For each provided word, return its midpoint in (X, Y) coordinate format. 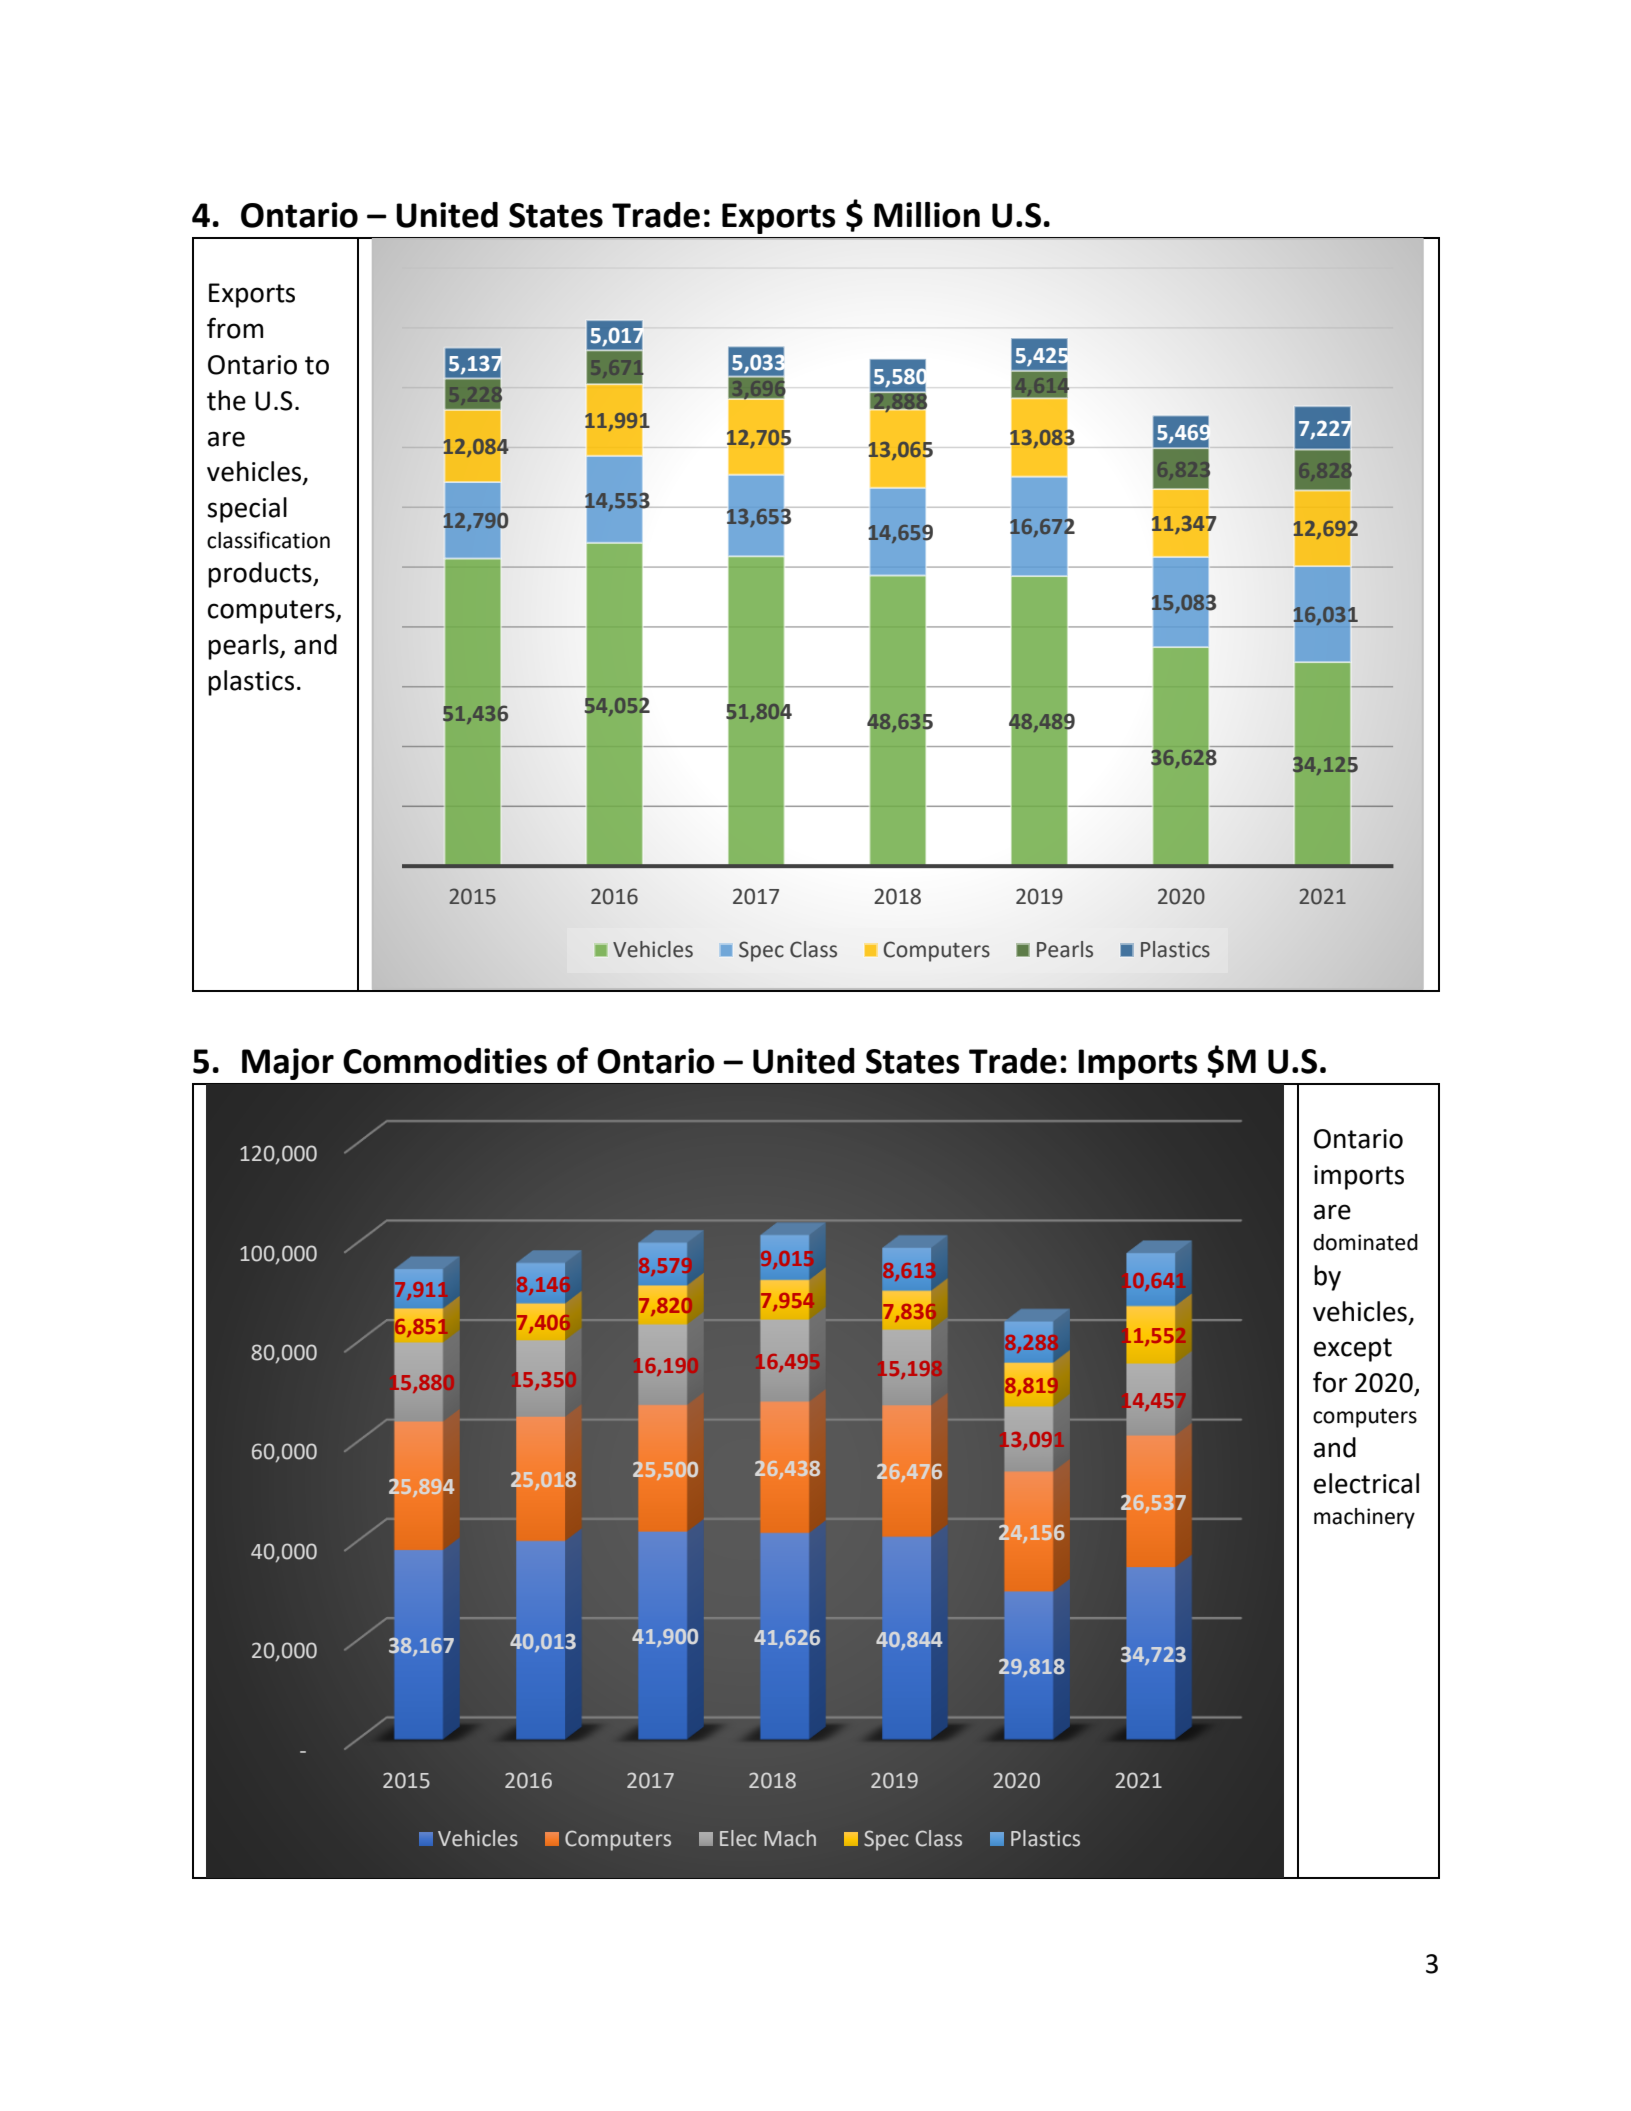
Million (927, 215)
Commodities (445, 1061)
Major (288, 1064)
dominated (1365, 1242)
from (235, 328)
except (1353, 1350)
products (261, 575)
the (226, 400)
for (1330, 1382)
